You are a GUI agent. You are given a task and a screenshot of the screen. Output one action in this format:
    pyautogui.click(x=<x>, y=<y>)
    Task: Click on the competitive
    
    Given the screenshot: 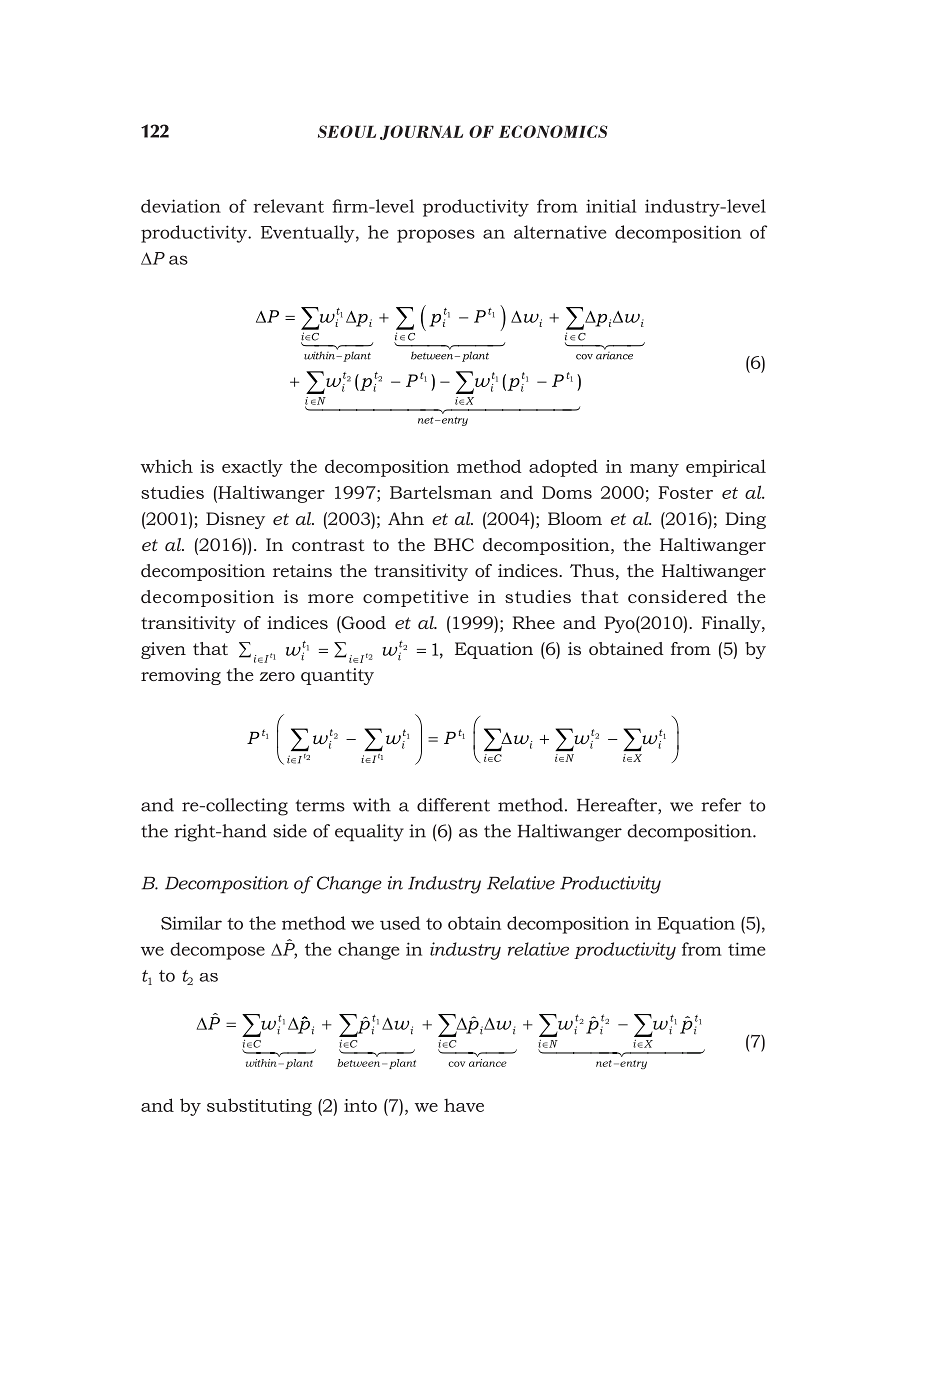 What is the action you would take?
    pyautogui.click(x=416, y=598)
